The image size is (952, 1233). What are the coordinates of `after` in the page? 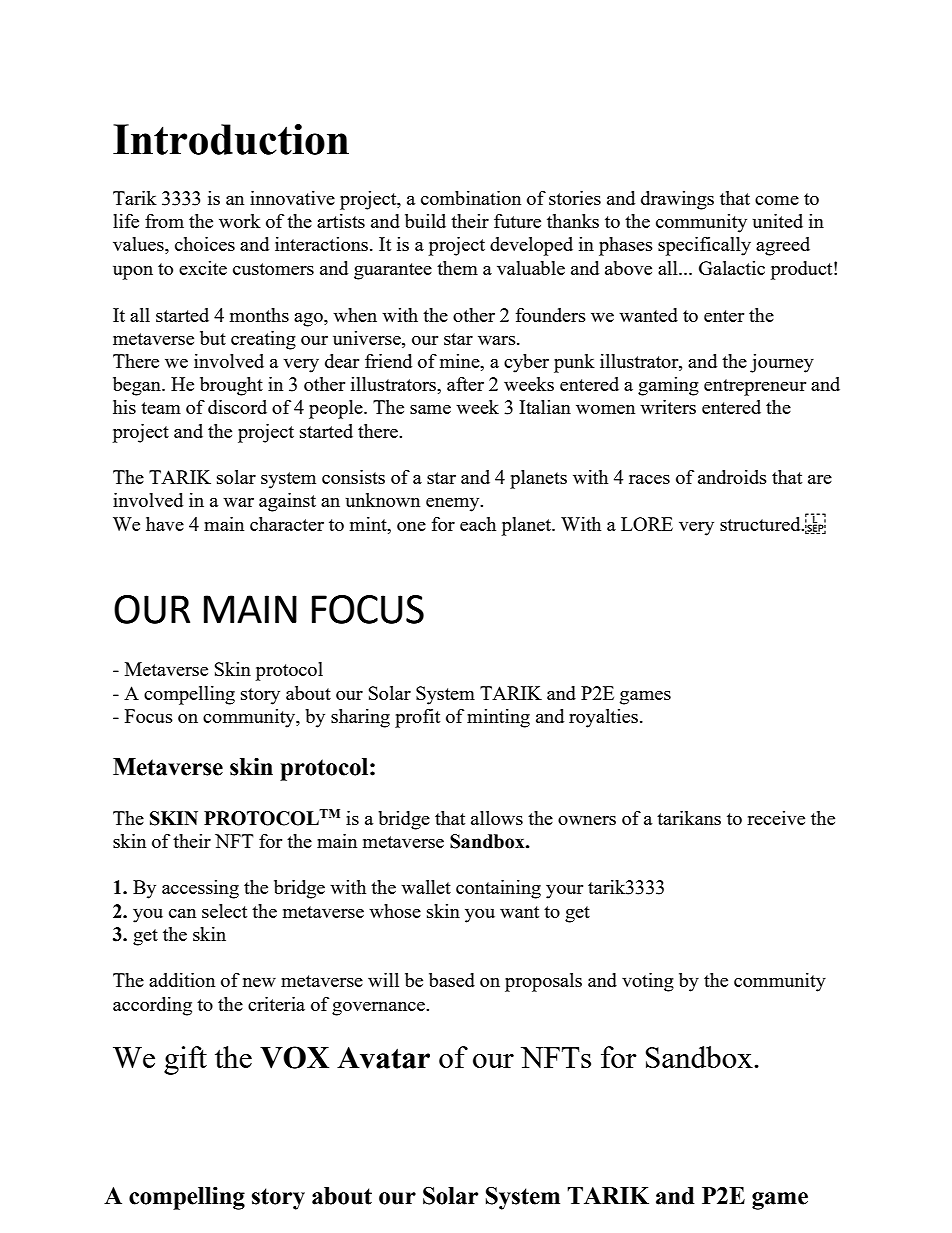 It's located at (465, 384).
